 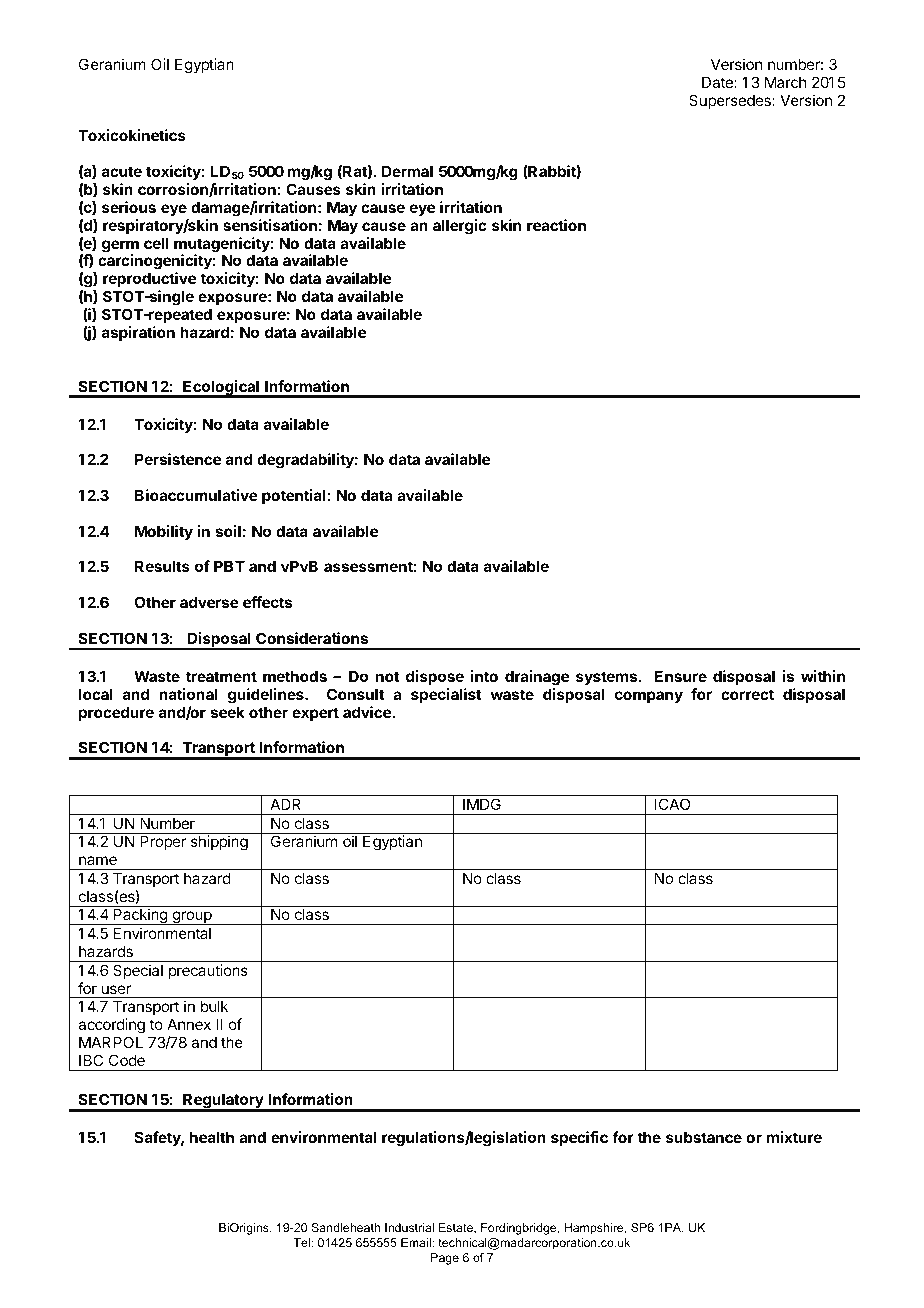 What do you see at coordinates (188, 694) in the screenshot?
I see `national` at bounding box center [188, 694].
